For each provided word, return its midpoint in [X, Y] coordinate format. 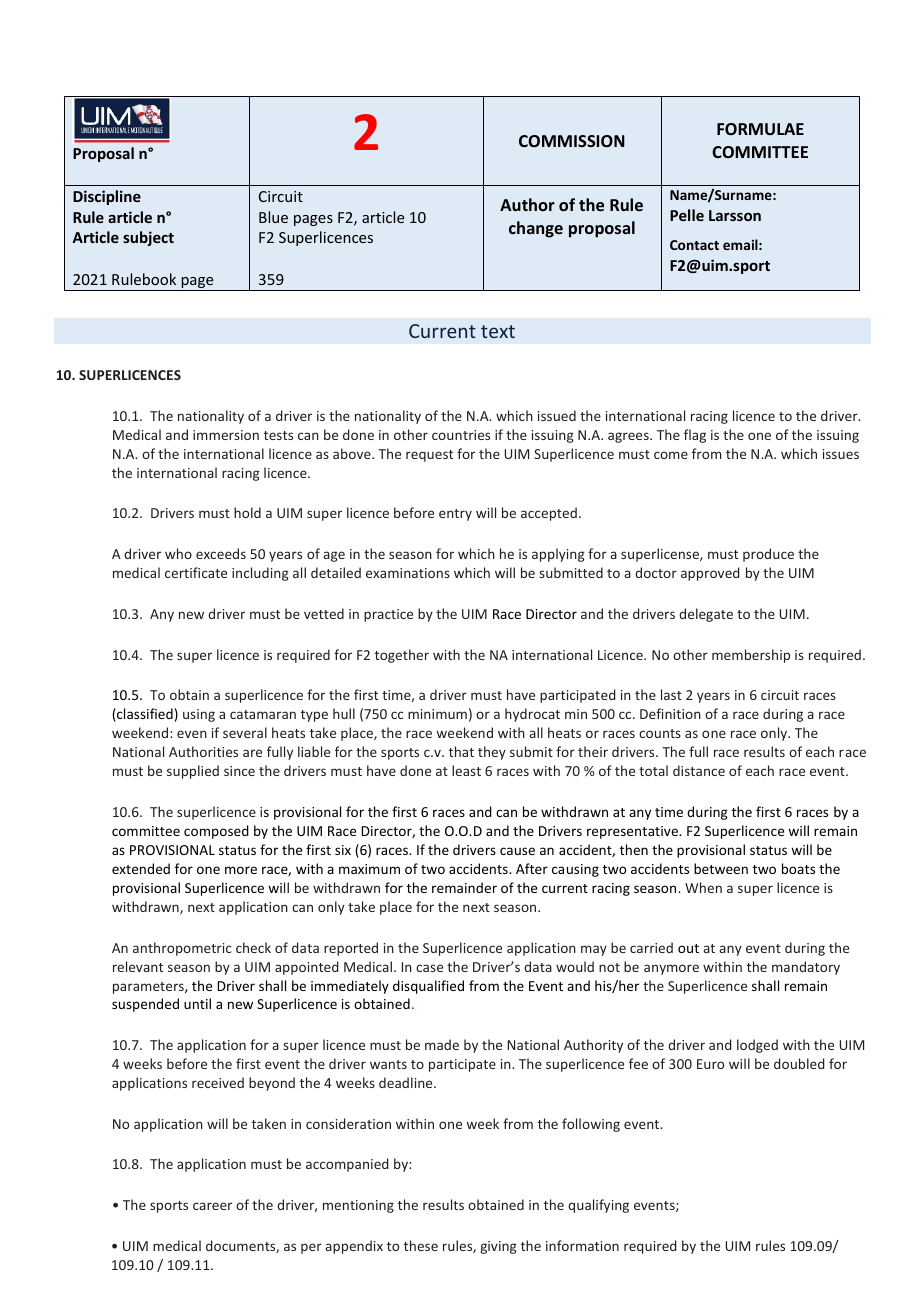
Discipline [107, 197]
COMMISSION [572, 141]
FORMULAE [760, 129]
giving [498, 1247]
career [212, 1206]
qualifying [598, 1206]
